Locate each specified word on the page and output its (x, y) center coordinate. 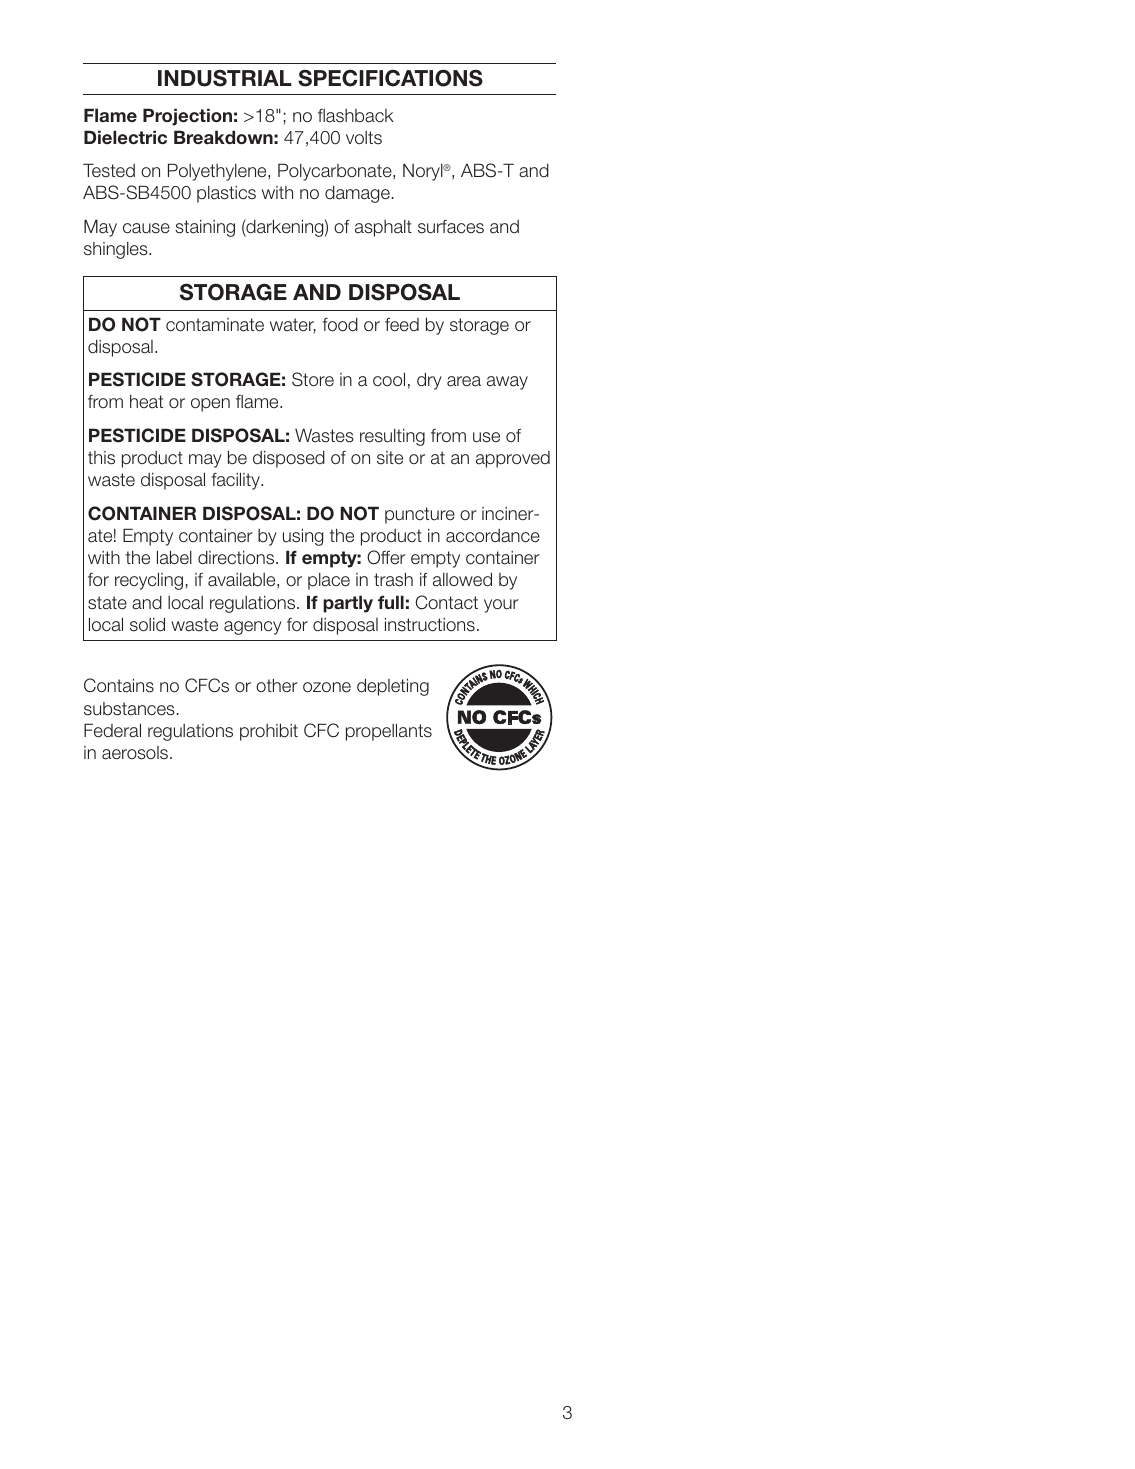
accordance (493, 536)
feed (402, 325)
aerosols (136, 753)
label (174, 557)
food (340, 325)
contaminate (215, 325)
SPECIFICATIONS (390, 78)
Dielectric (125, 137)
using (303, 537)
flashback (356, 116)
